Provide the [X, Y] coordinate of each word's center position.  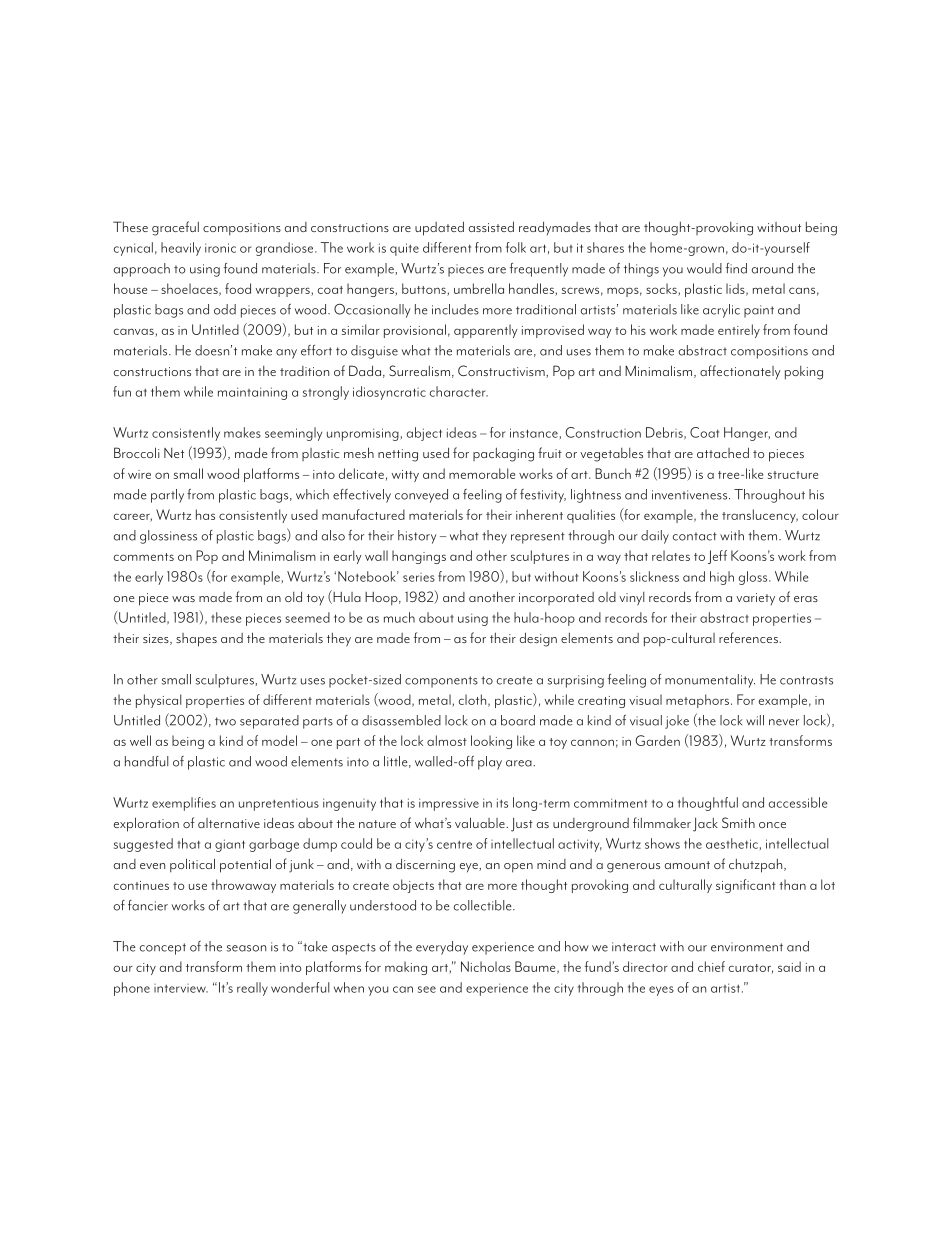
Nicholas [486, 966]
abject [424, 434]
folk [516, 247]
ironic [220, 248]
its [502, 803]
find [736, 268]
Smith [738, 822]
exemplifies [184, 804]
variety [755, 599]
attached [723, 452]
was [183, 599]
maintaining [252, 393]
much [399, 617]
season [246, 948]
